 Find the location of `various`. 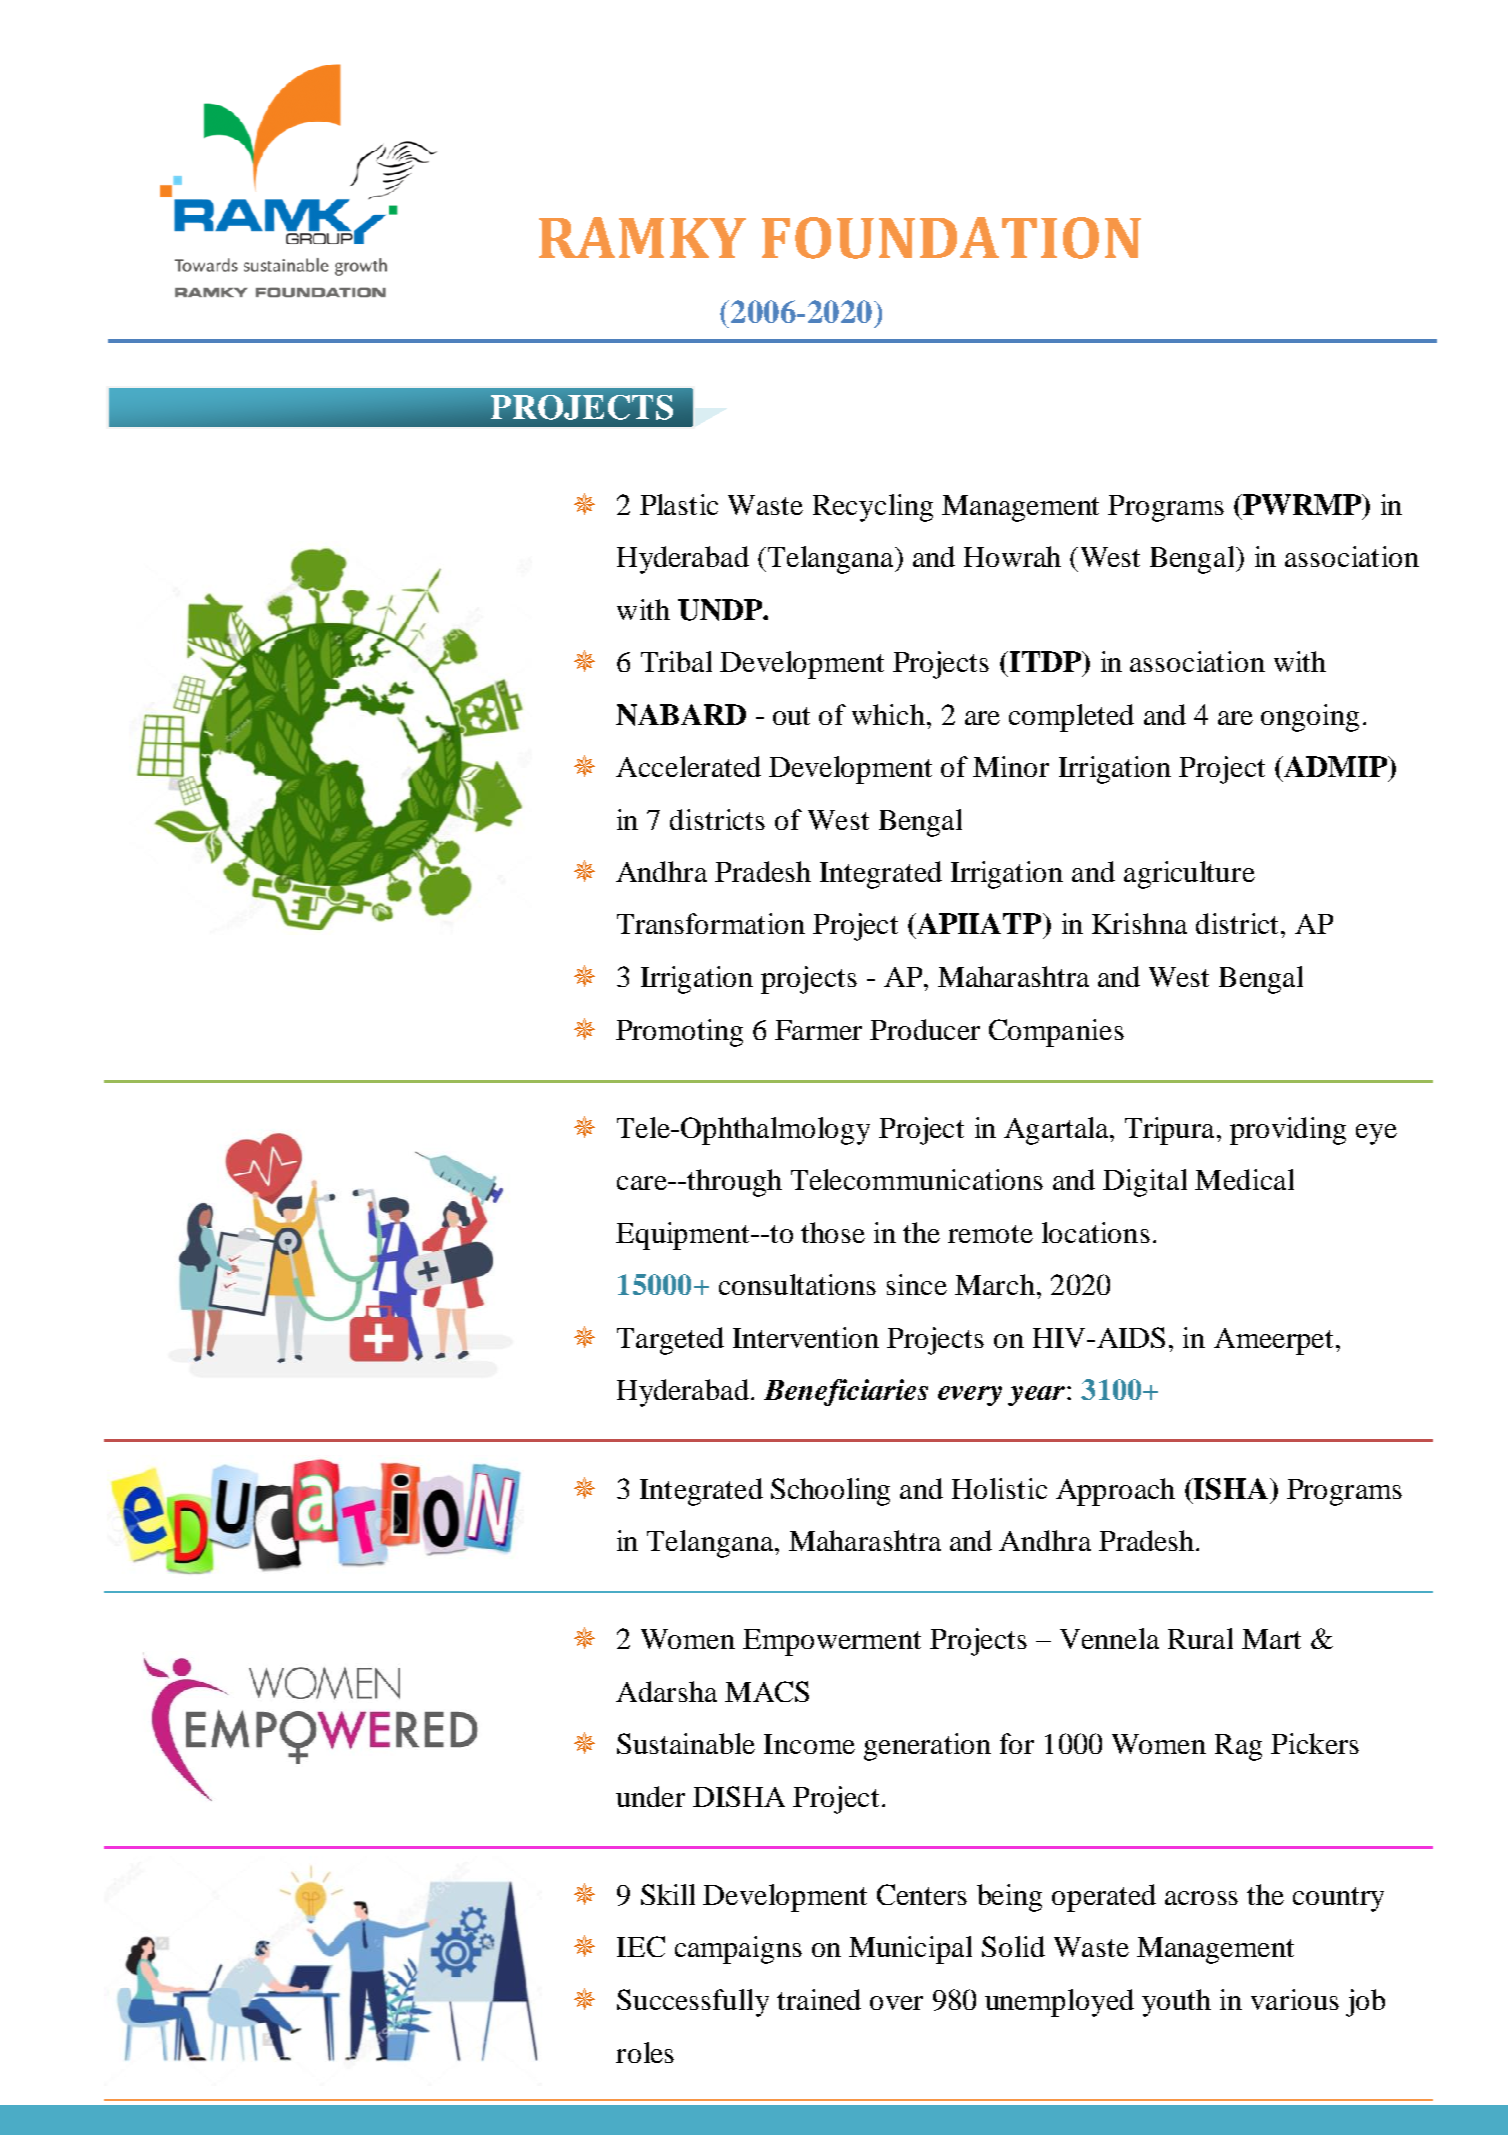

various is located at coordinates (1295, 1999).
